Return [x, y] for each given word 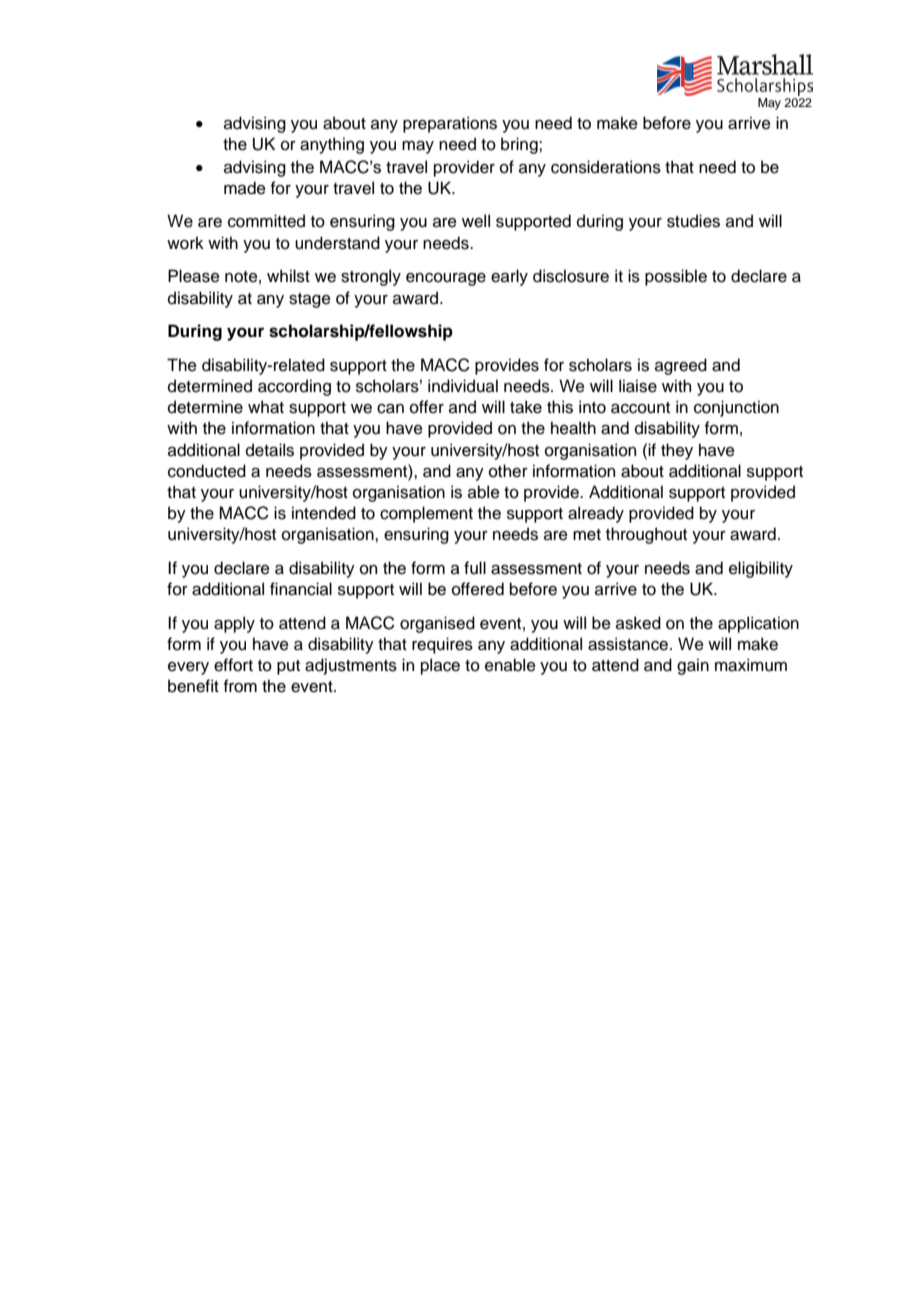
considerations [606, 167]
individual [463, 386]
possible [676, 277]
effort [233, 665]
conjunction [736, 408]
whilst [288, 276]
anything [332, 145]
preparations [450, 124]
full [475, 568]
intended [324, 513]
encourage [446, 279]
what [266, 407]
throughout [646, 535]
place [440, 666]
